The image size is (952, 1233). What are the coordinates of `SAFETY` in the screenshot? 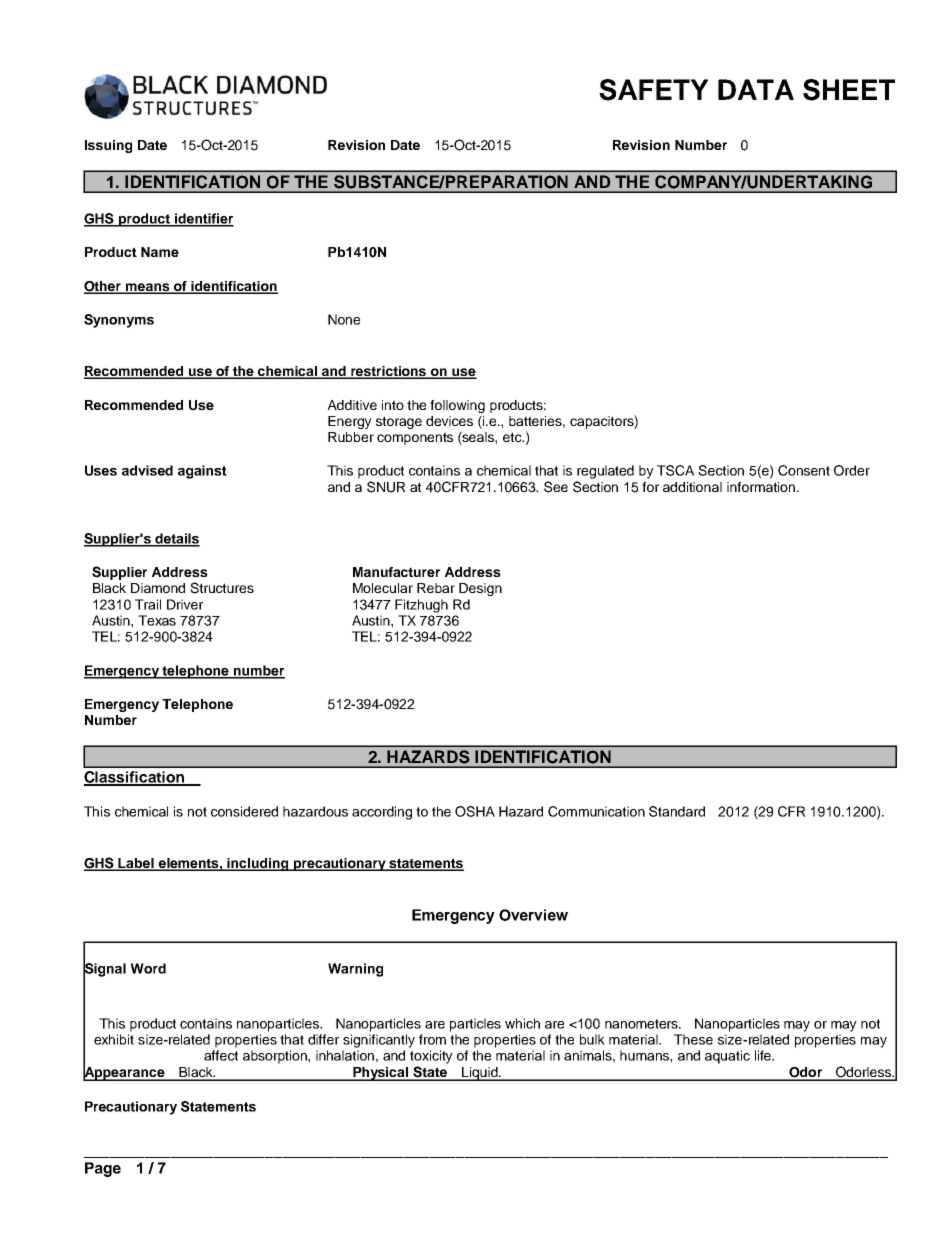 It's located at (653, 90).
